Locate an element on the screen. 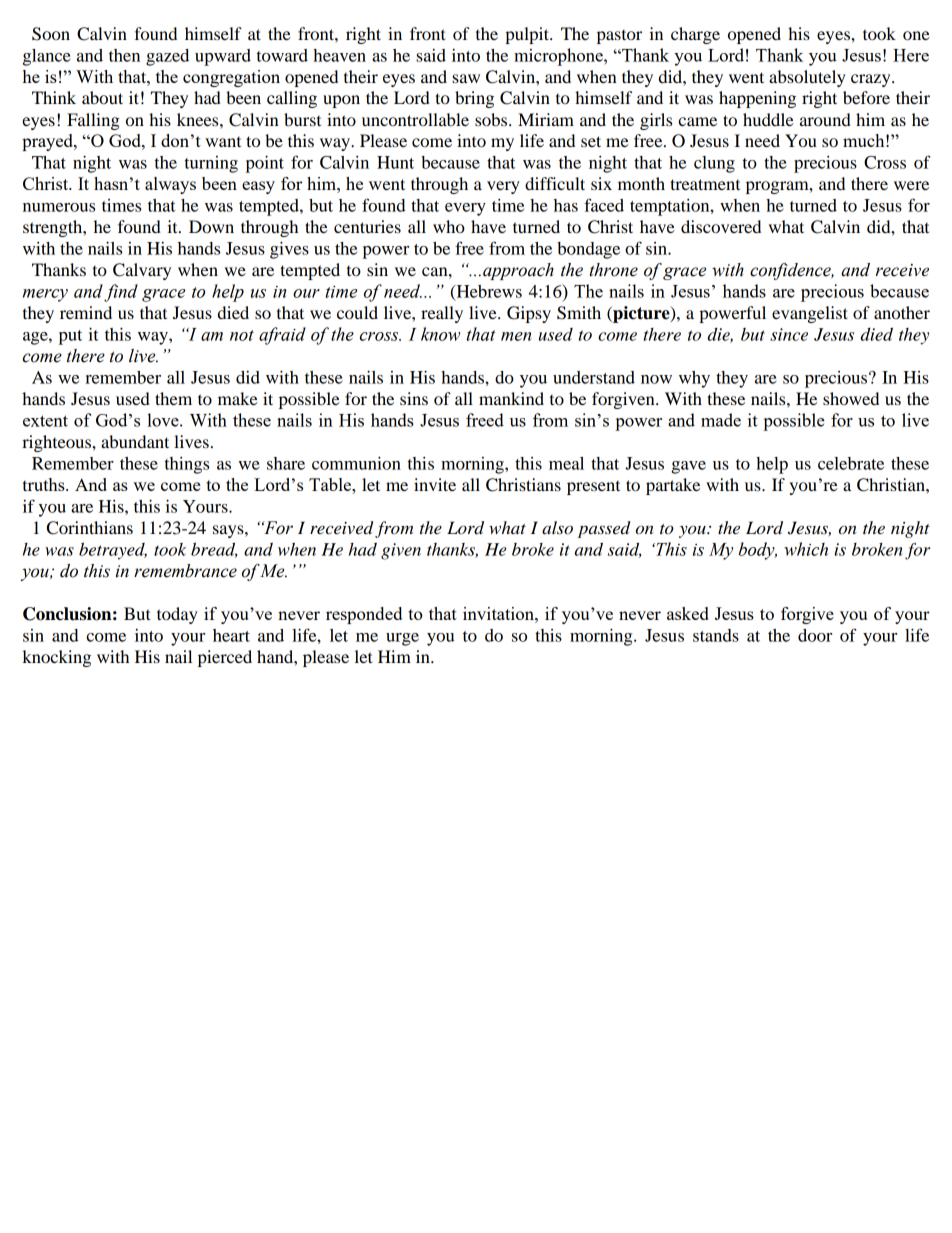 Image resolution: width=952 pixels, height=1233 pixels. pulpit is located at coordinates (528, 35).
